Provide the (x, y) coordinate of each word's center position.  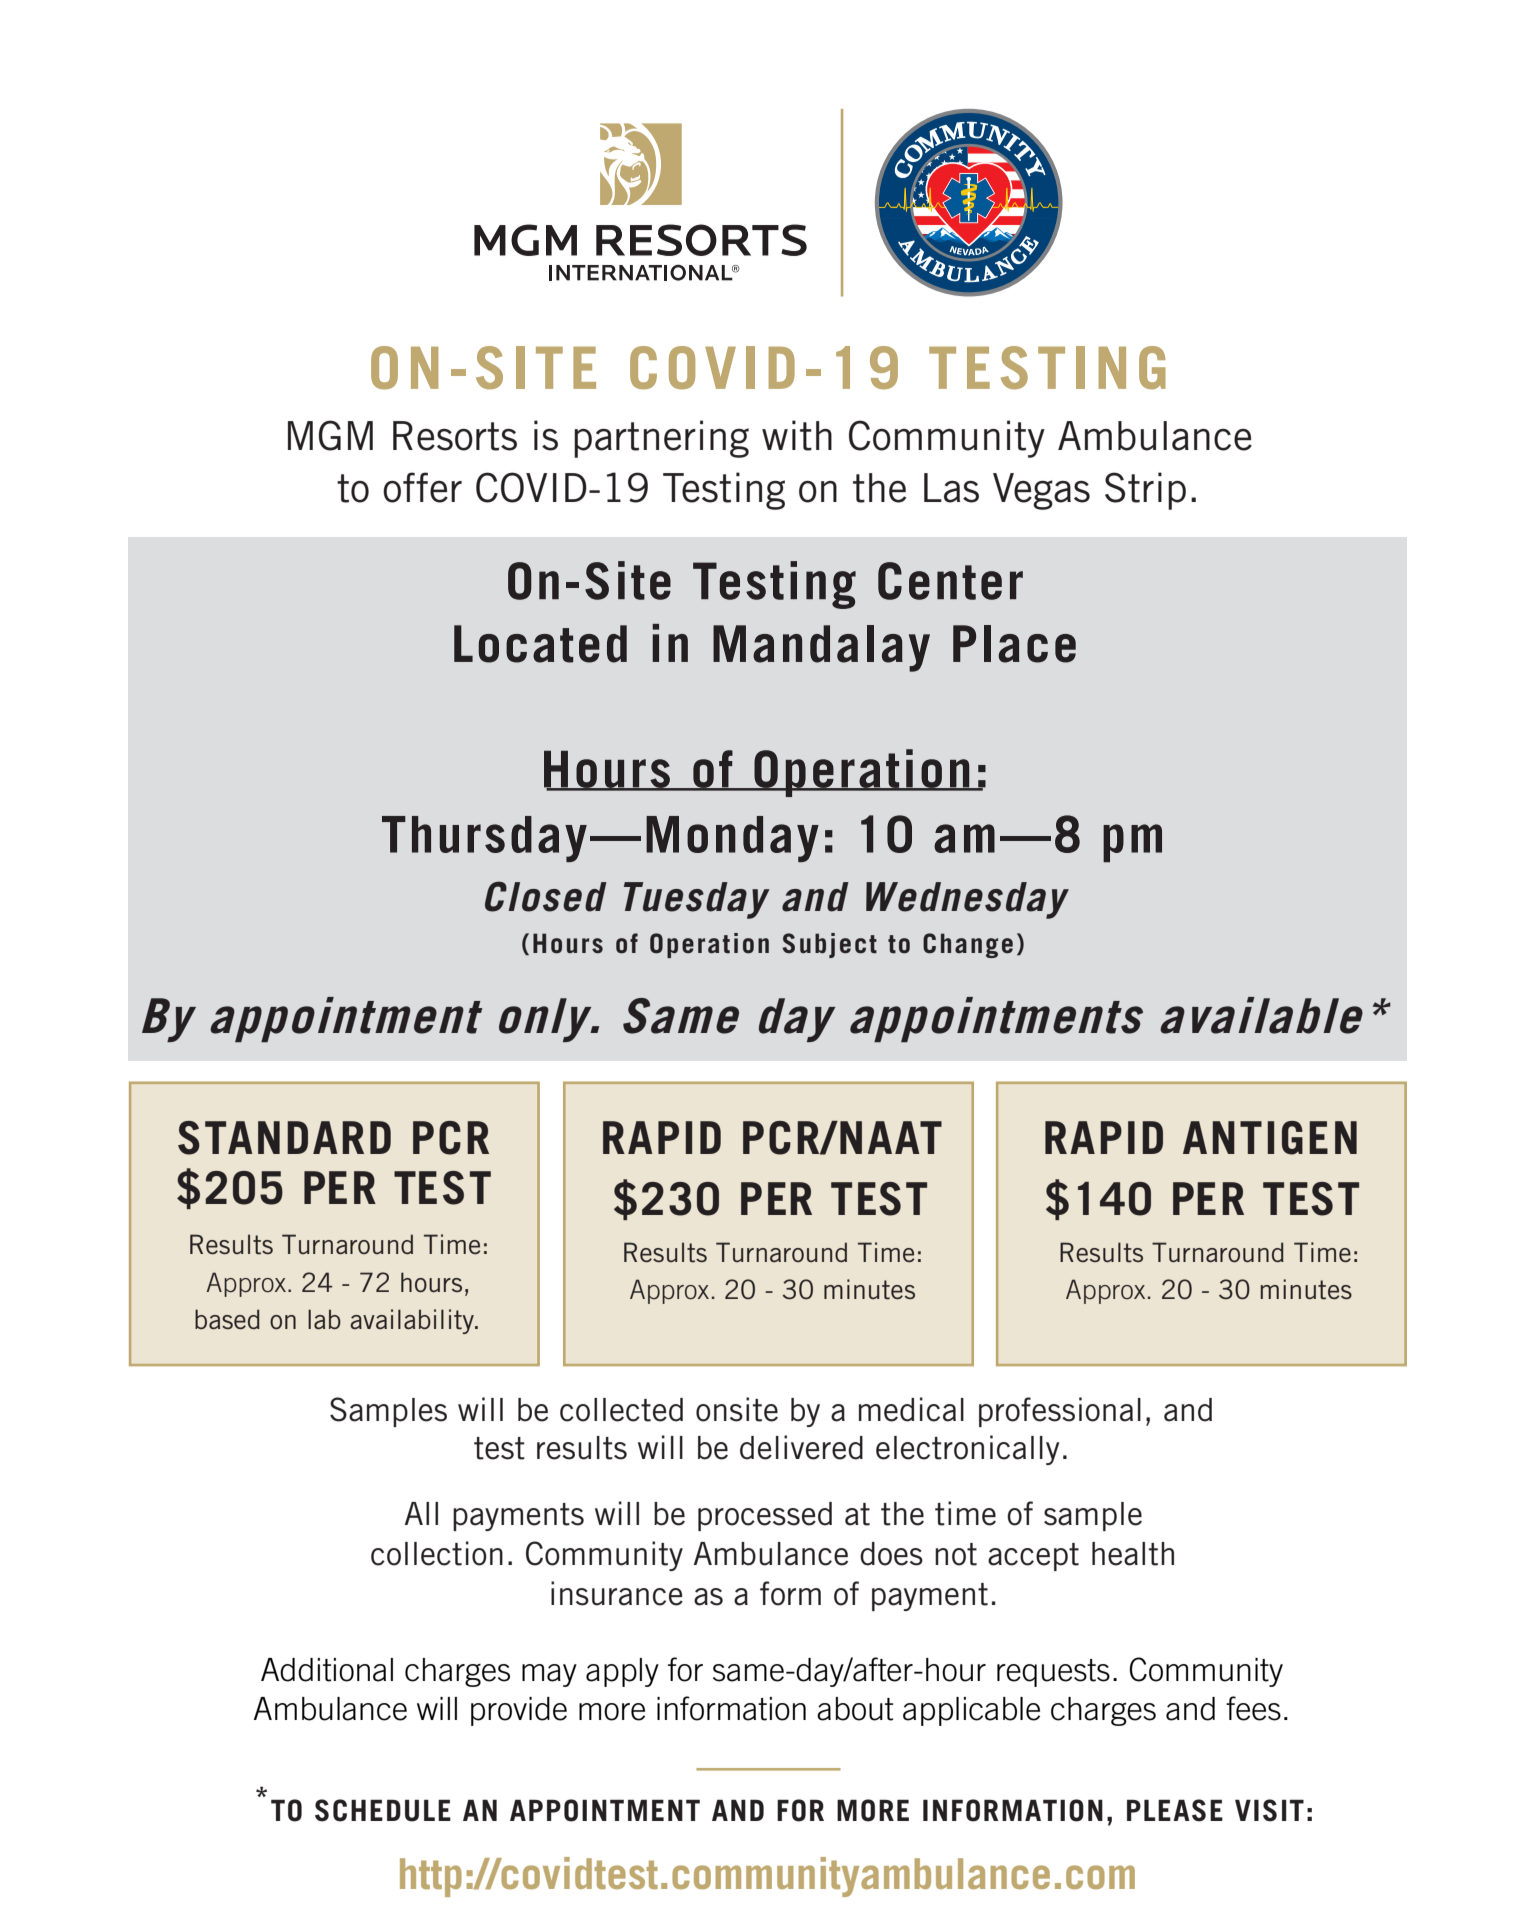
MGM (330, 435)
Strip (1145, 491)
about (855, 1709)
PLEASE (1175, 1810)
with (797, 435)
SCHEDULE (383, 1810)
